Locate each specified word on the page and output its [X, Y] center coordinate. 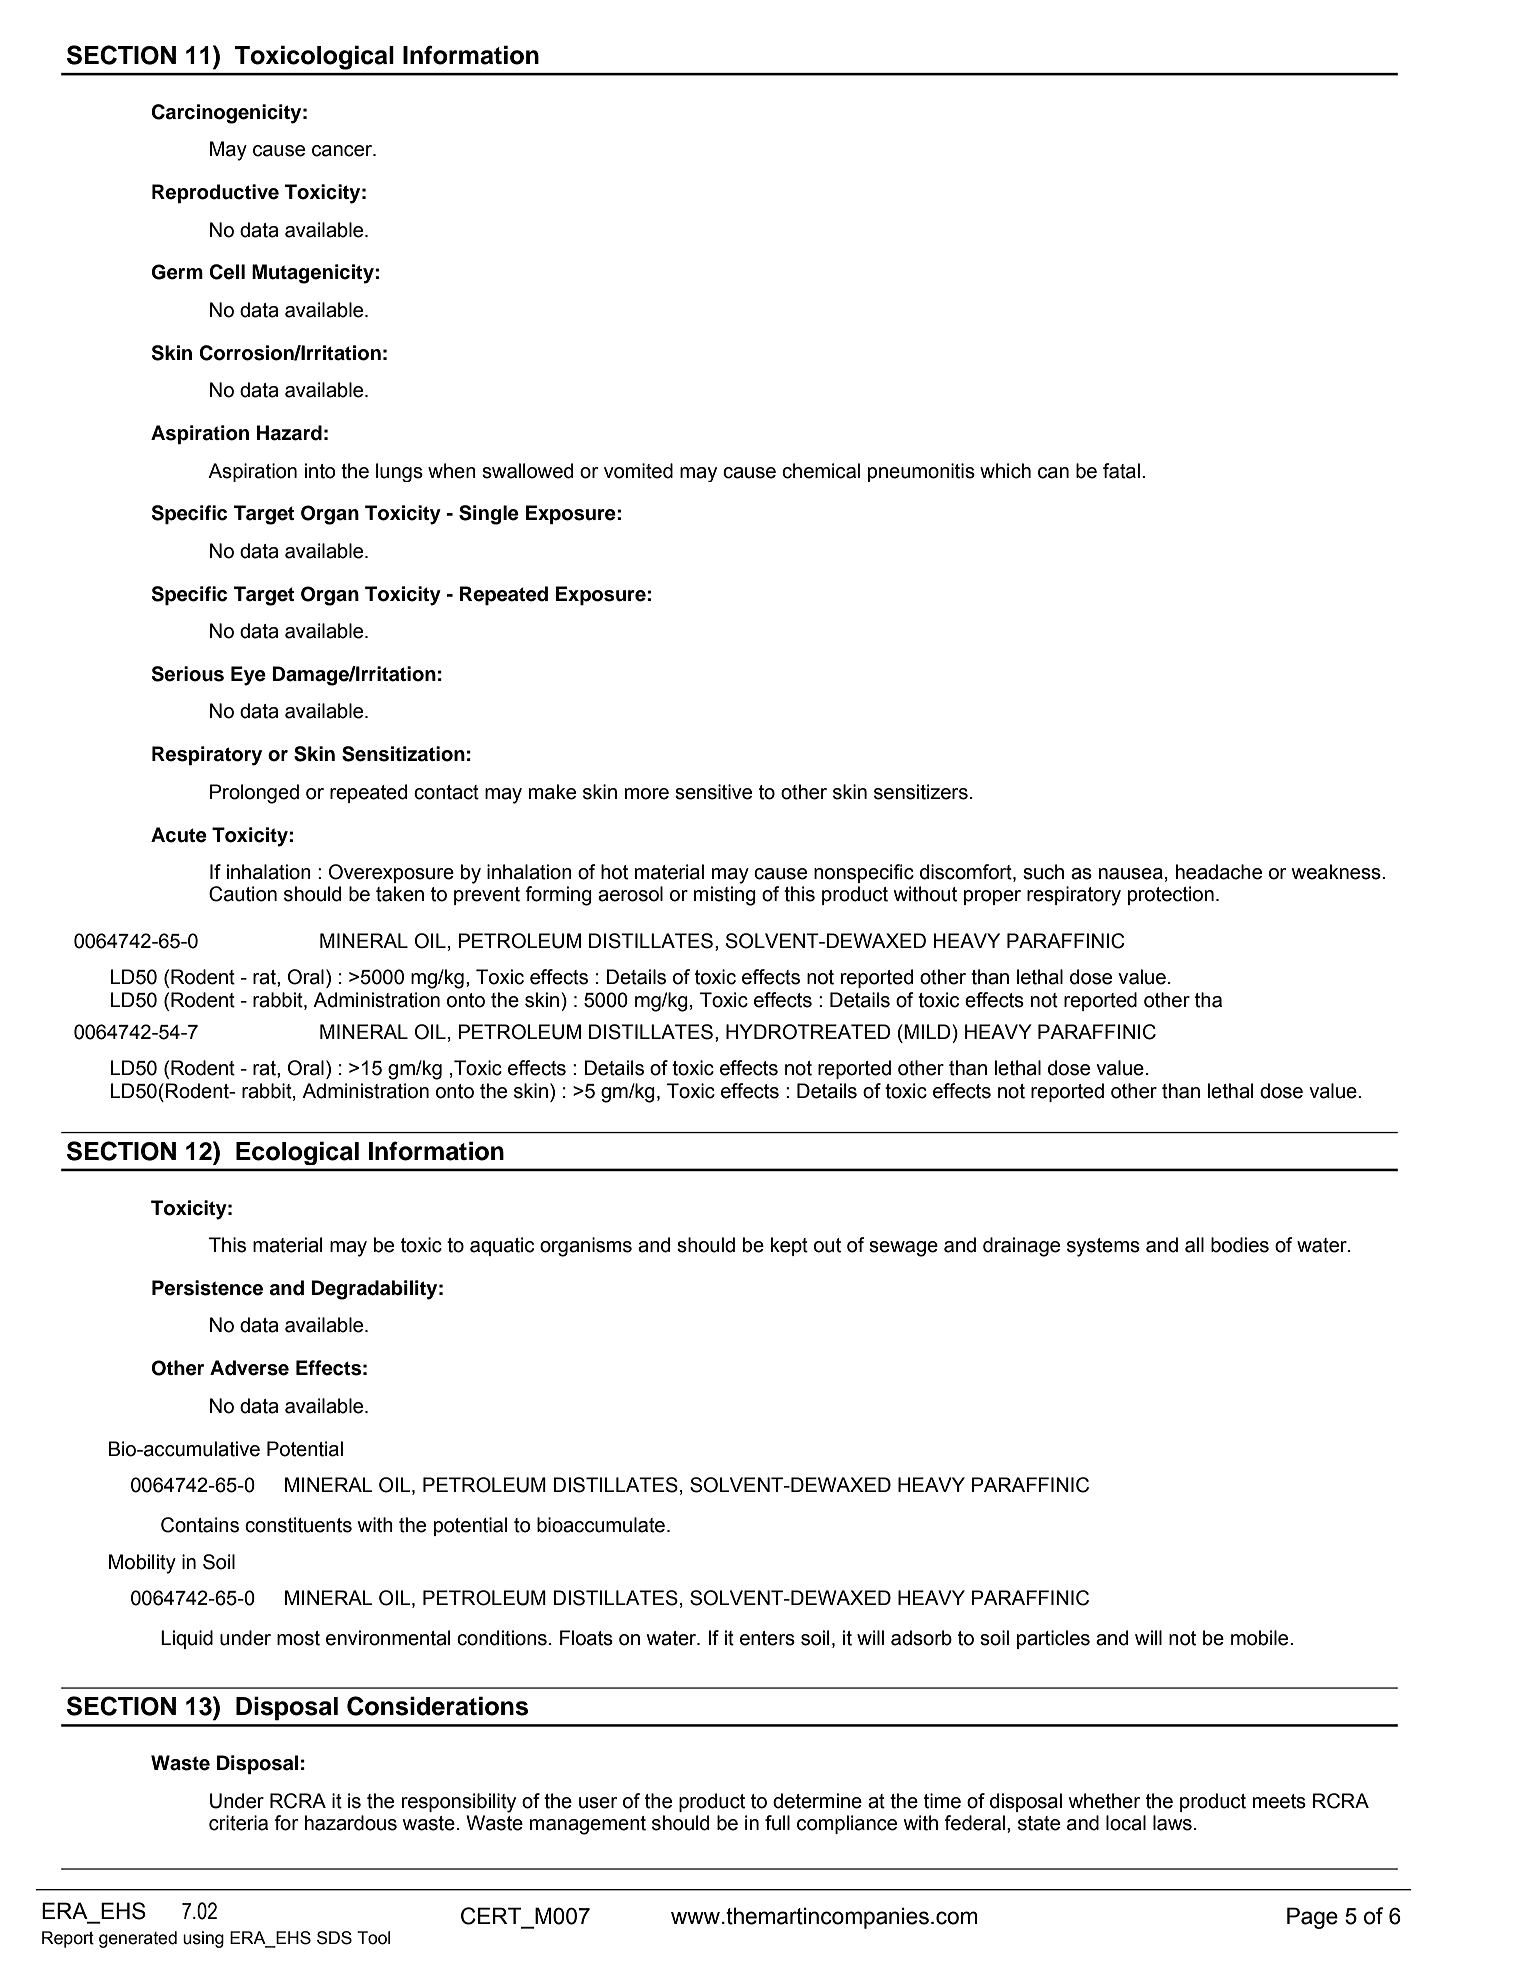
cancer [343, 151]
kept [789, 1246]
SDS [334, 1938]
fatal [1121, 471]
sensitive [713, 792]
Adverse [249, 1368]
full [777, 1823]
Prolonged [254, 794]
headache [1219, 872]
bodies [1240, 1245]
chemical [821, 471]
